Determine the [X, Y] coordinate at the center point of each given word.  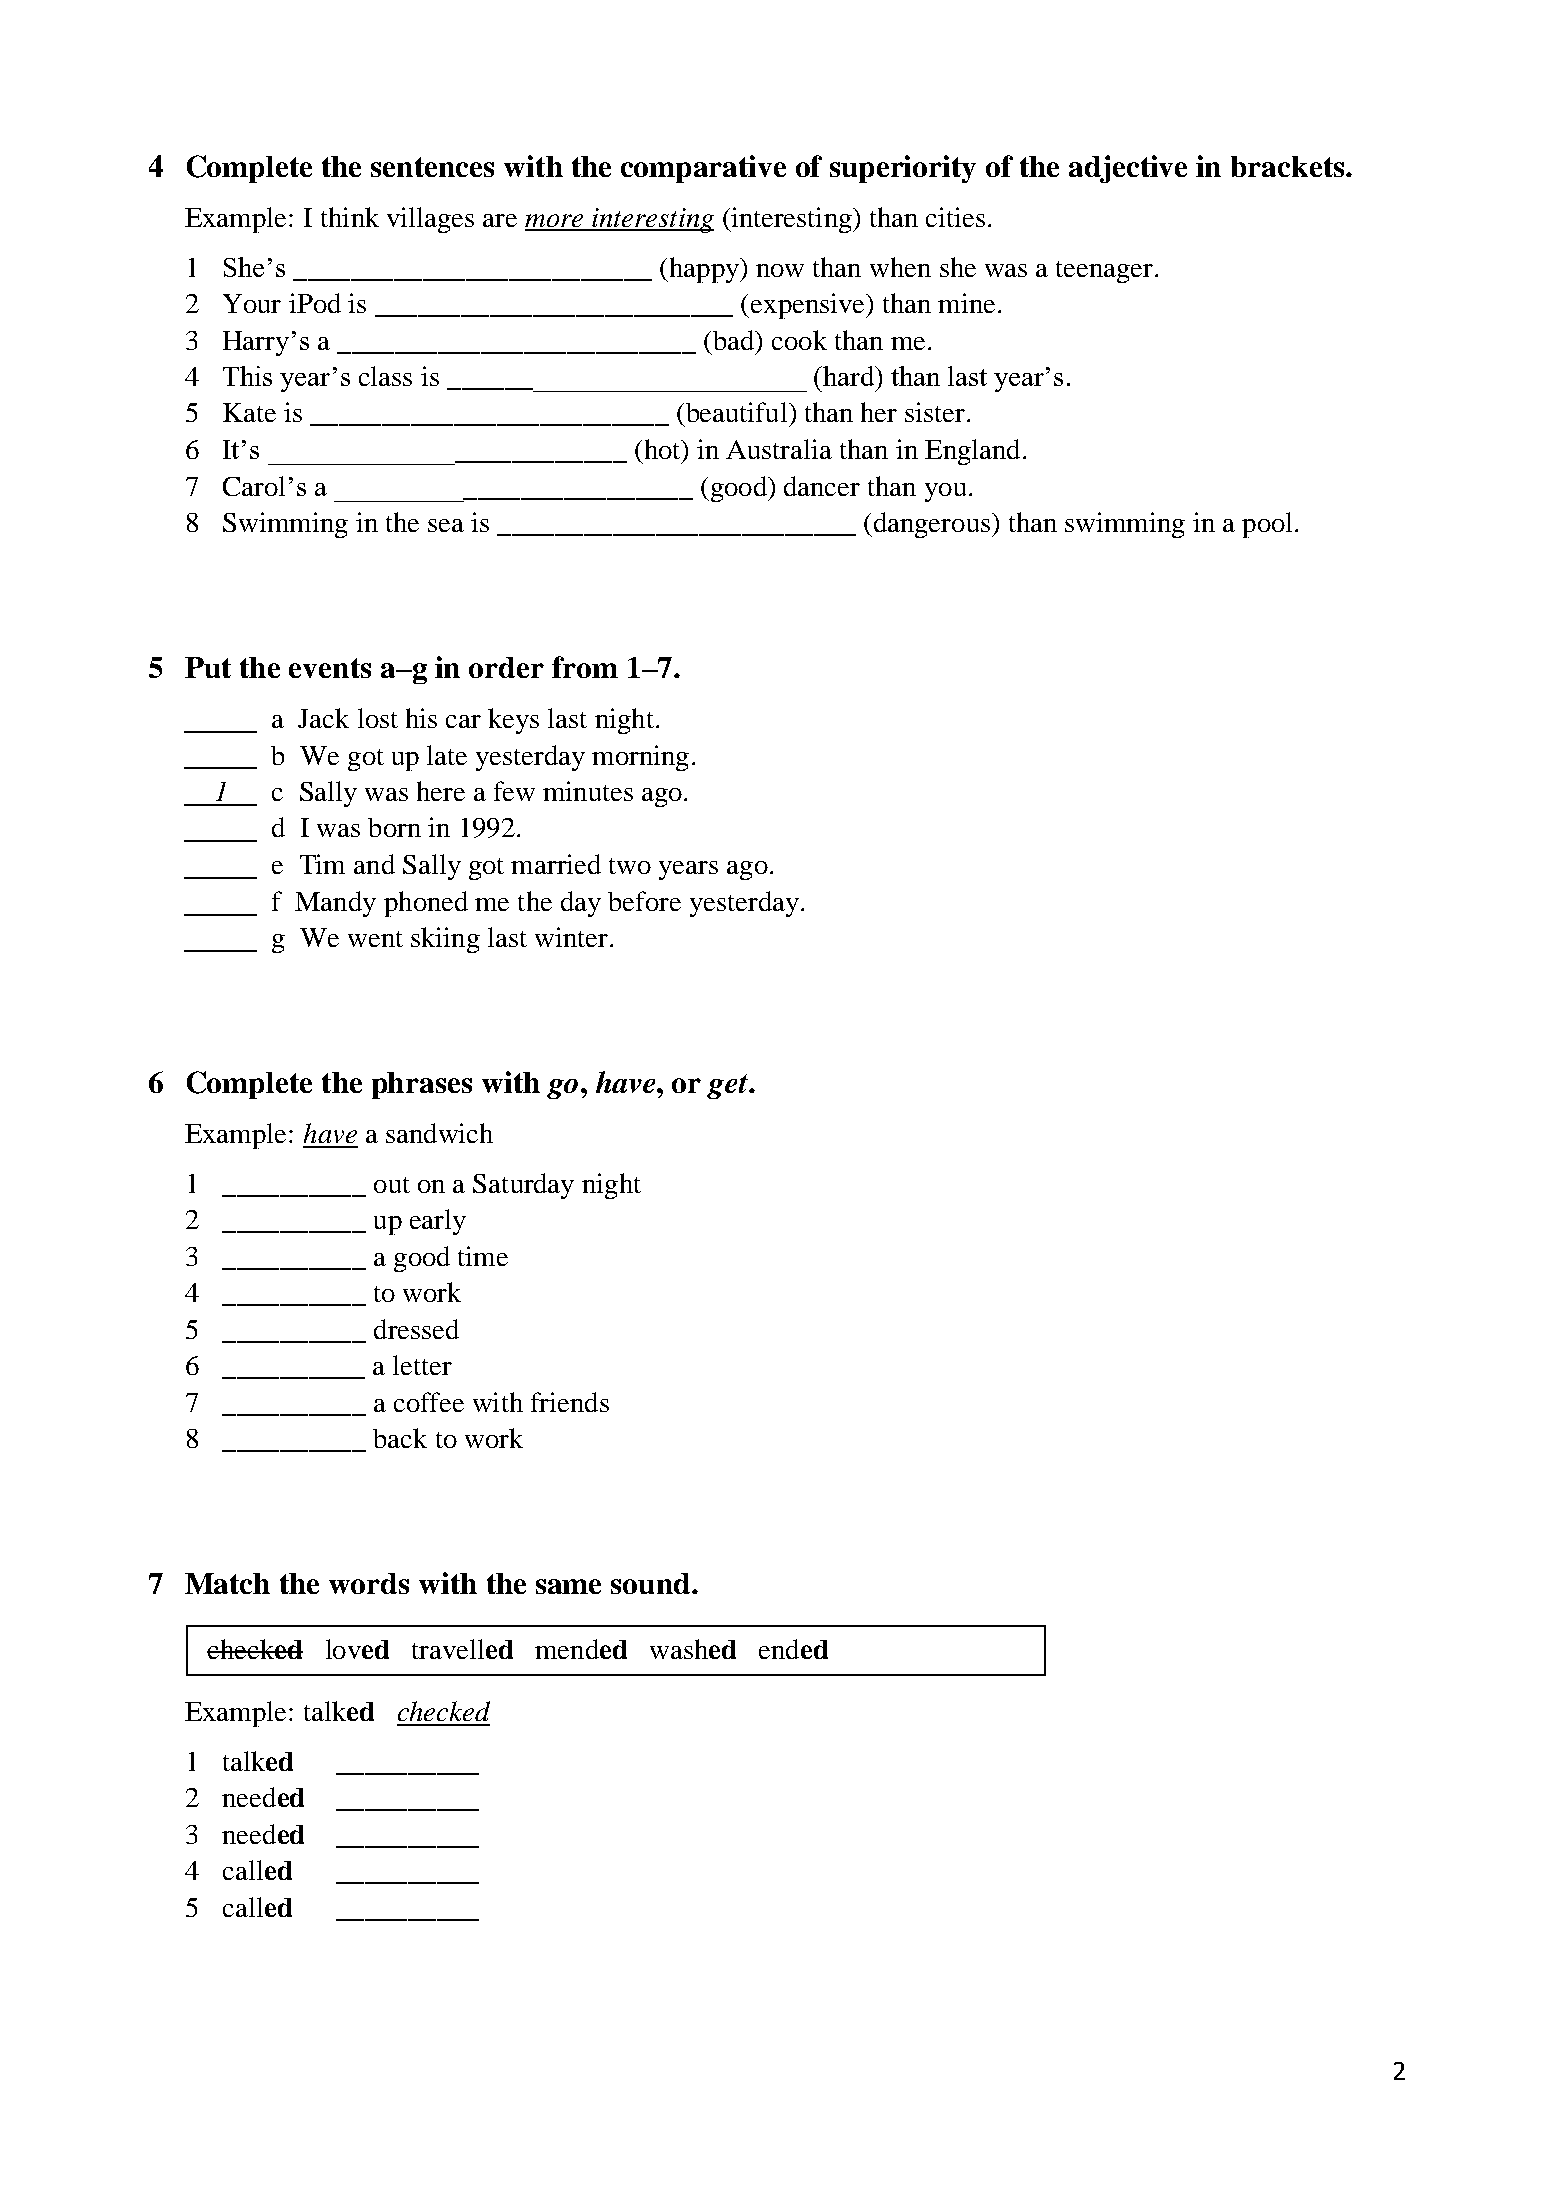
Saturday [523, 1186]
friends [570, 1402]
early [438, 1222]
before [644, 901]
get [728, 1086]
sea [446, 525]
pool [1267, 525]
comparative [703, 169]
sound [652, 1583]
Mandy [335, 904]
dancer [822, 486]
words [369, 1583]
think [350, 217]
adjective [1128, 169]
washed [693, 1649]
